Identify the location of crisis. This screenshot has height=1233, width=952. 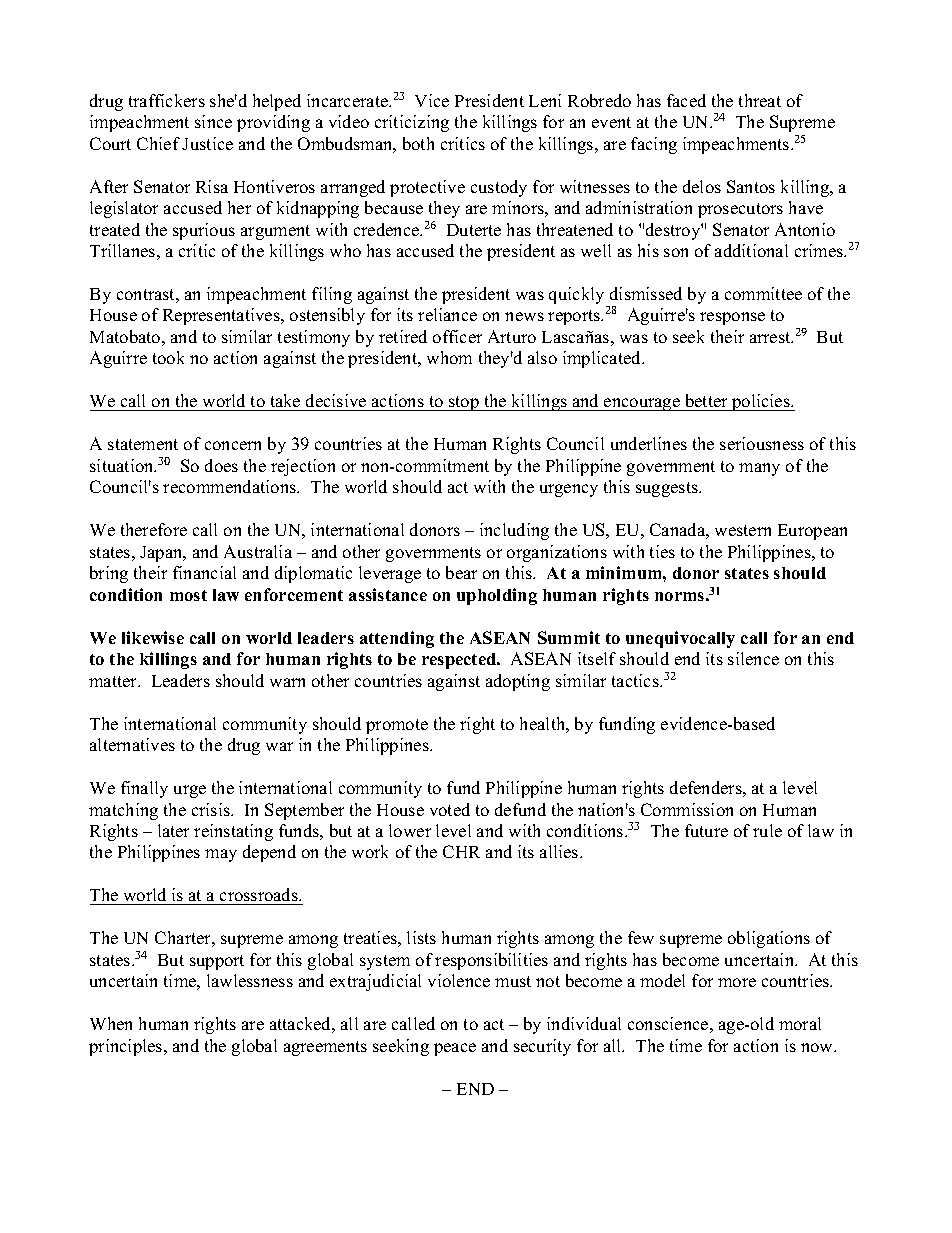
(212, 809).
